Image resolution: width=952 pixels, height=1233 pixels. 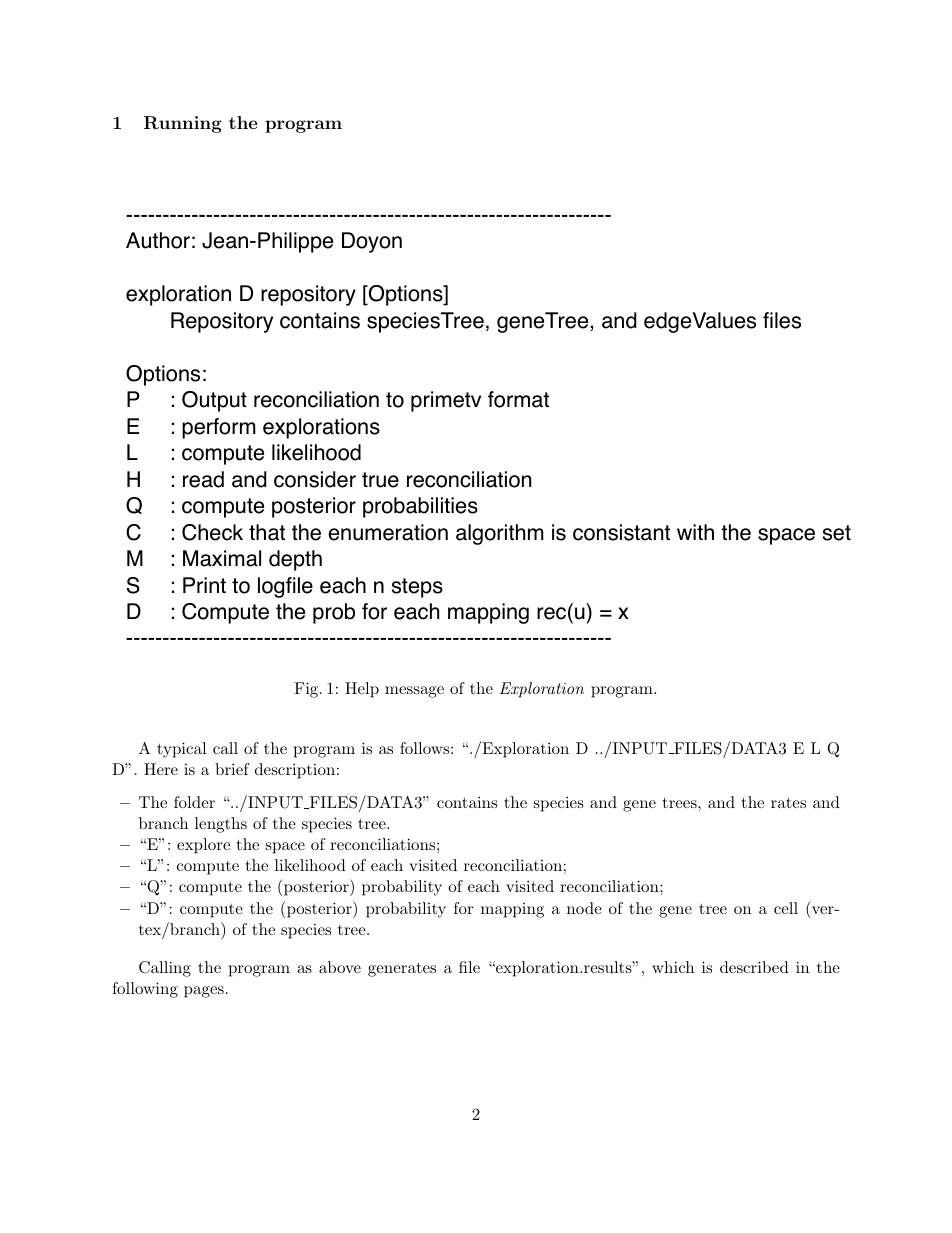 I want to click on node, so click(x=584, y=908).
